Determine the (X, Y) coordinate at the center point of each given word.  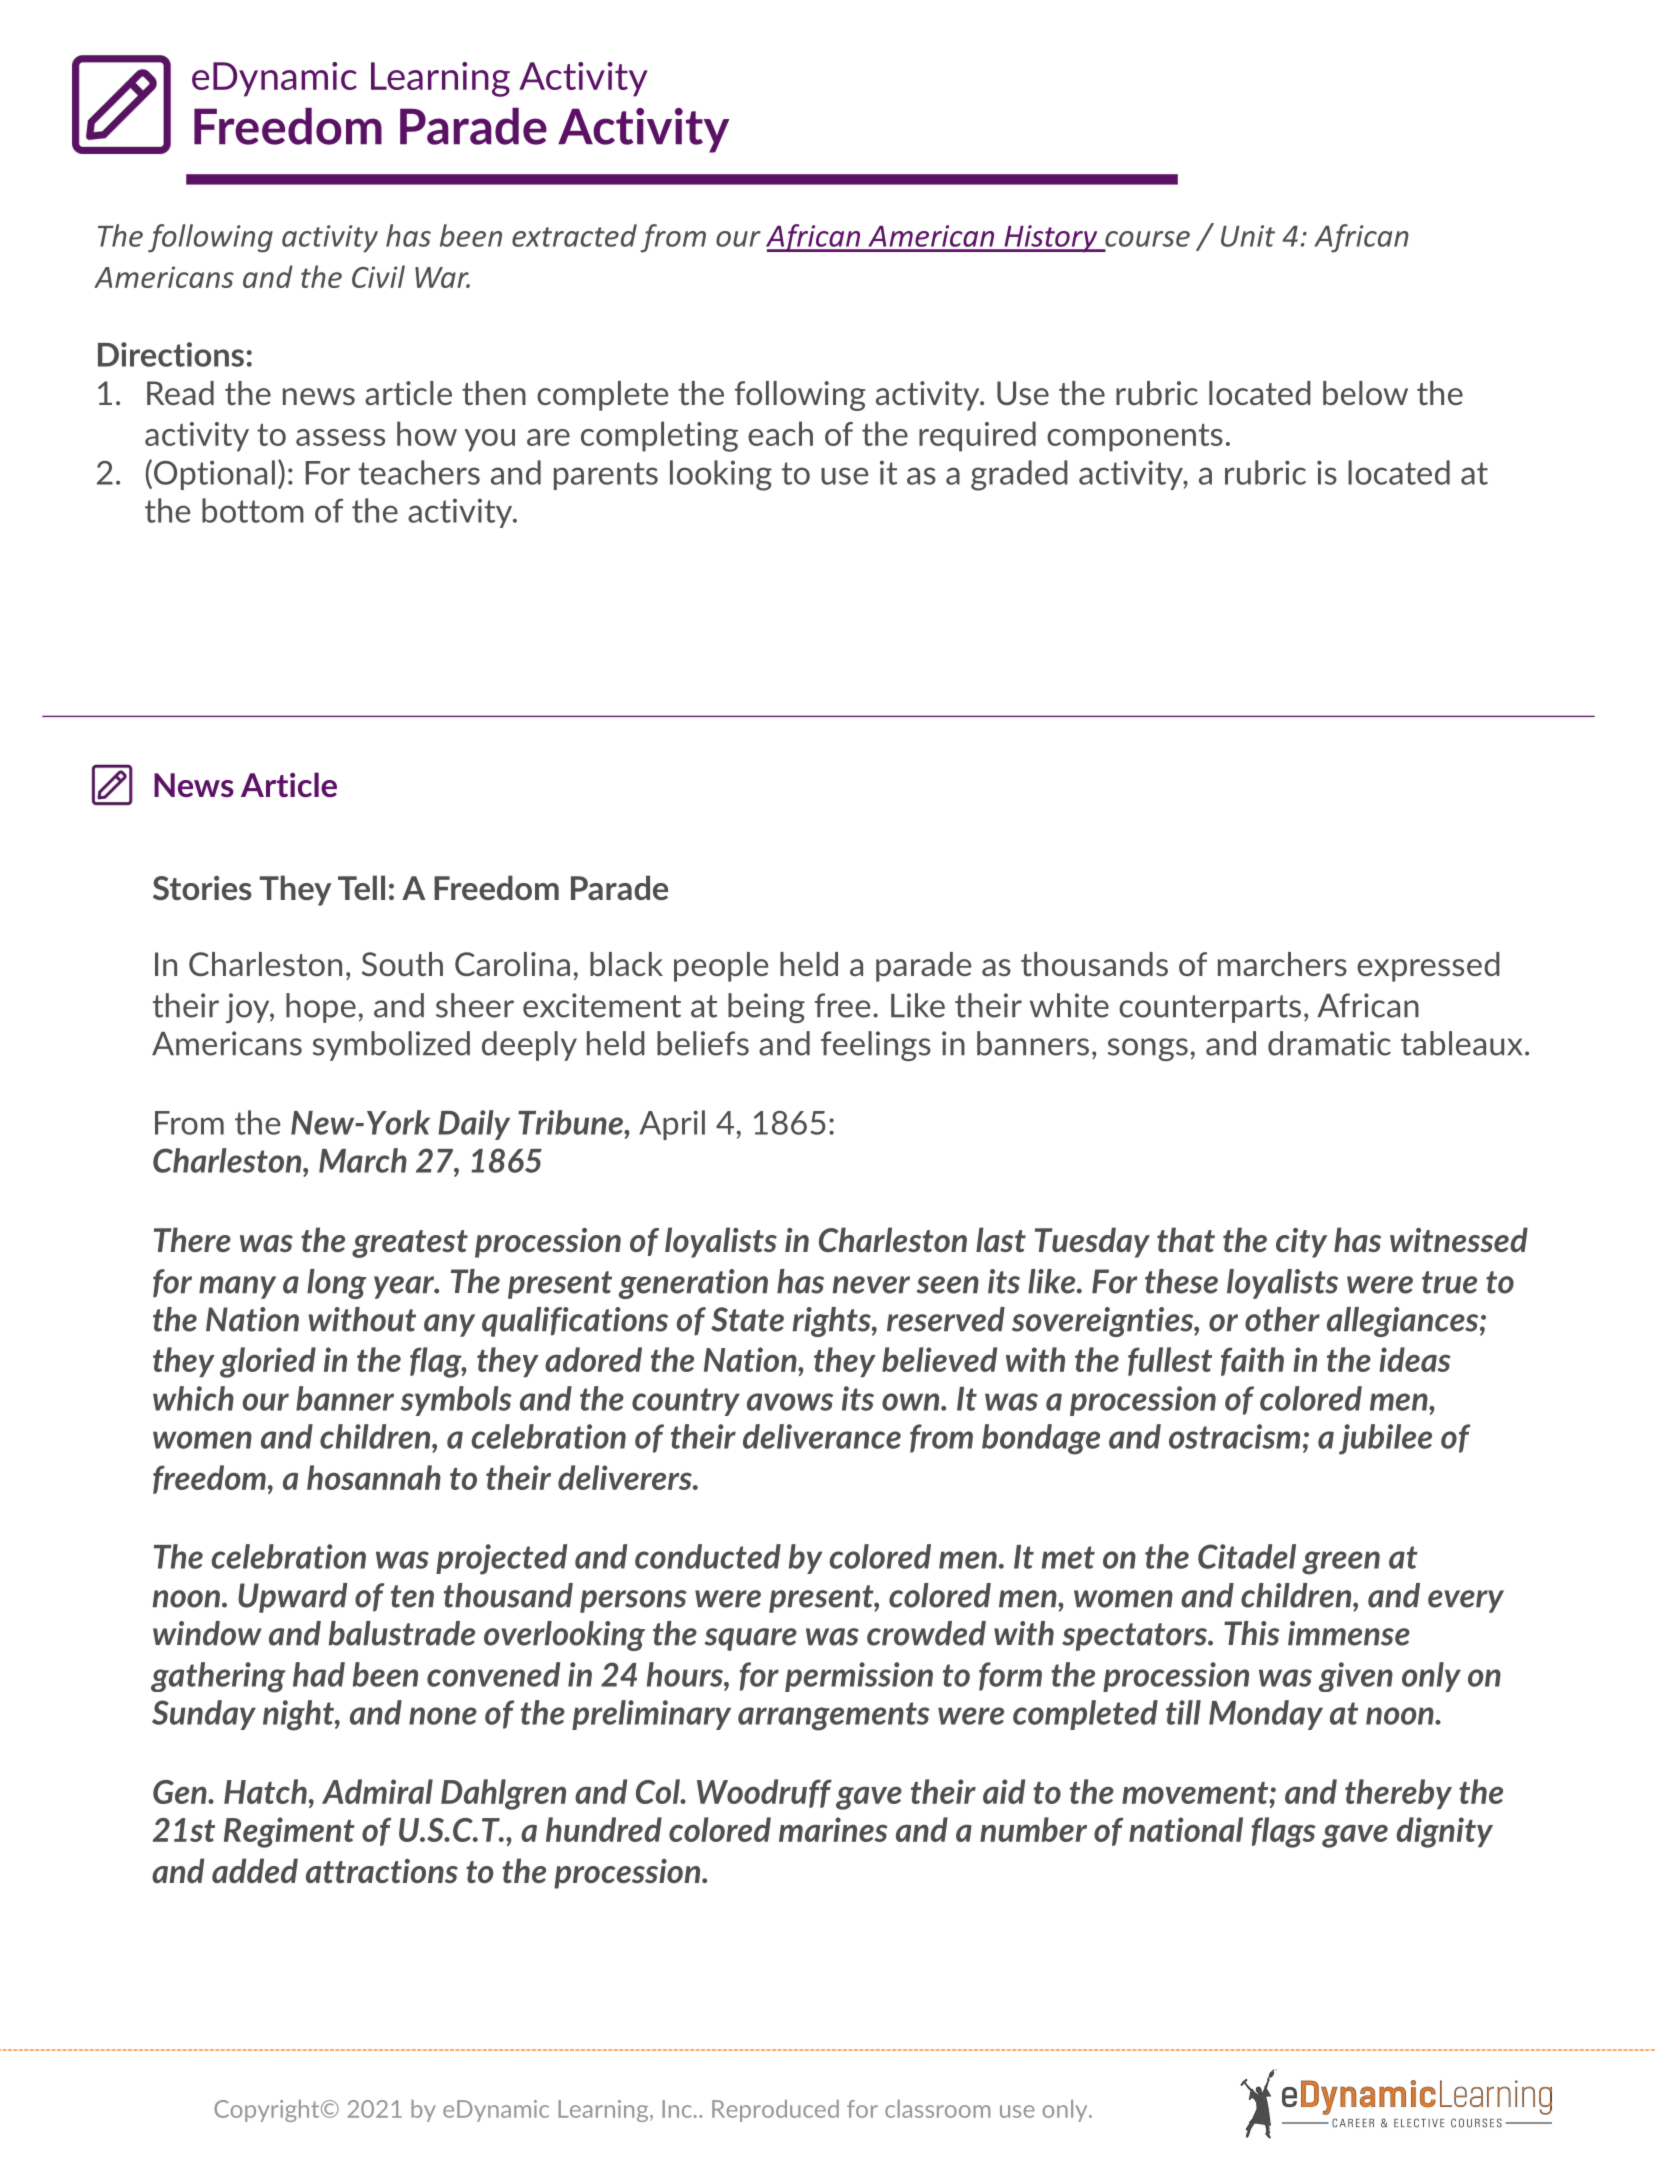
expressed (1428, 967)
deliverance (822, 1436)
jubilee (1385, 1439)
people (721, 967)
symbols (456, 1401)
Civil (378, 276)
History (1051, 239)
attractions (382, 1871)
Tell (361, 887)
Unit (1248, 236)
